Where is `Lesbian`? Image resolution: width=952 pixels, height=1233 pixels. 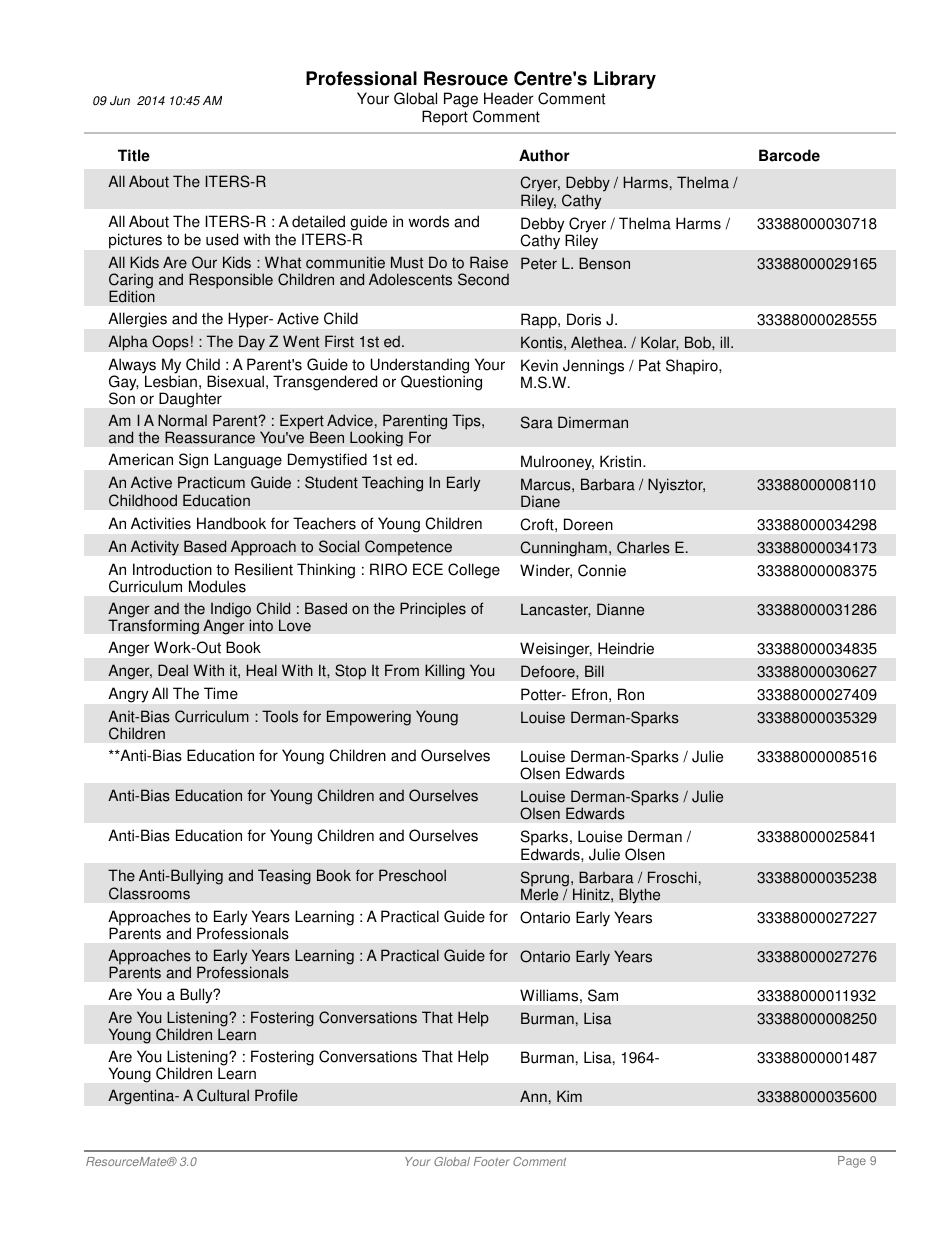
Lesbian is located at coordinates (171, 381).
